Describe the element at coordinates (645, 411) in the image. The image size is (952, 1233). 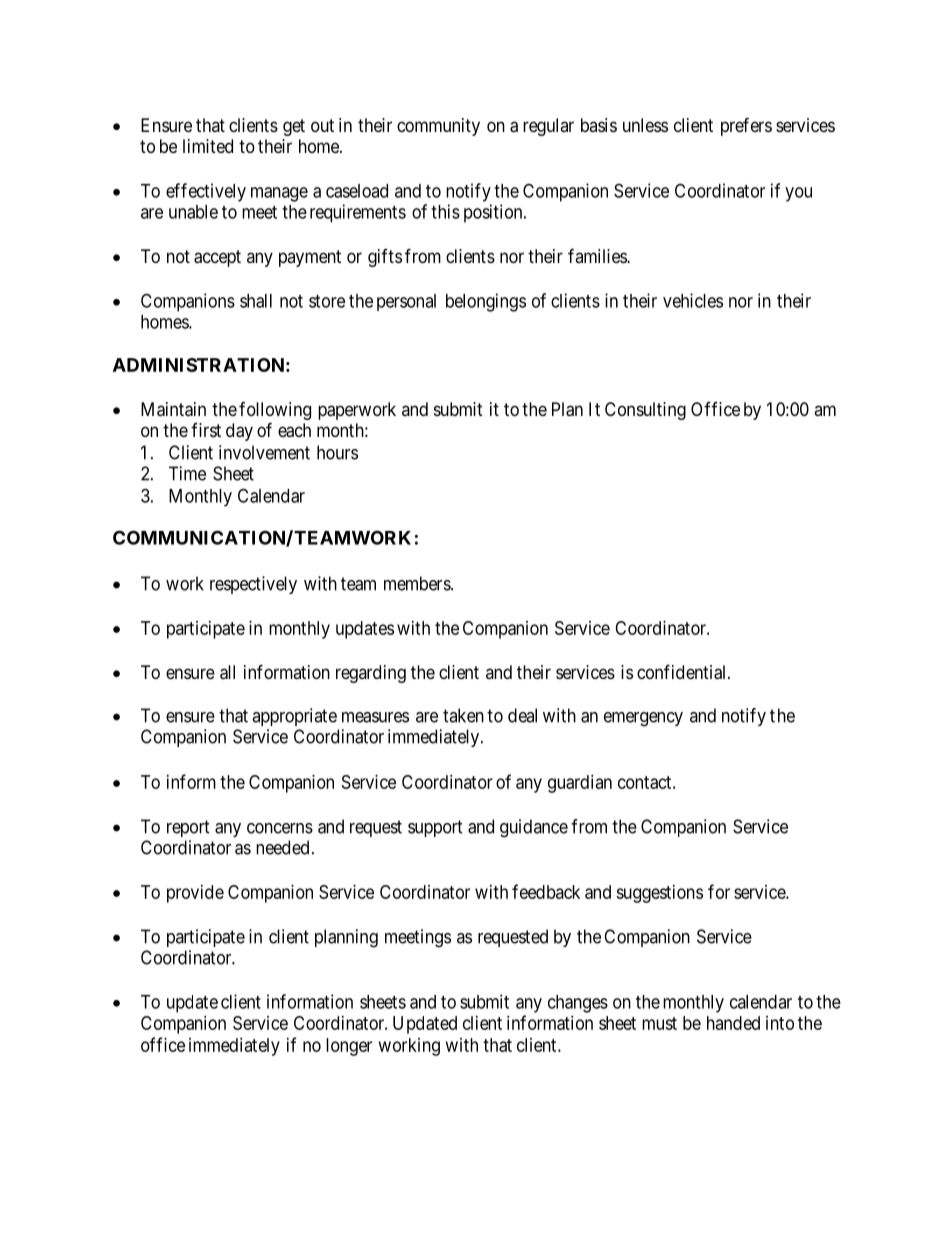
I see `Consulting` at that location.
